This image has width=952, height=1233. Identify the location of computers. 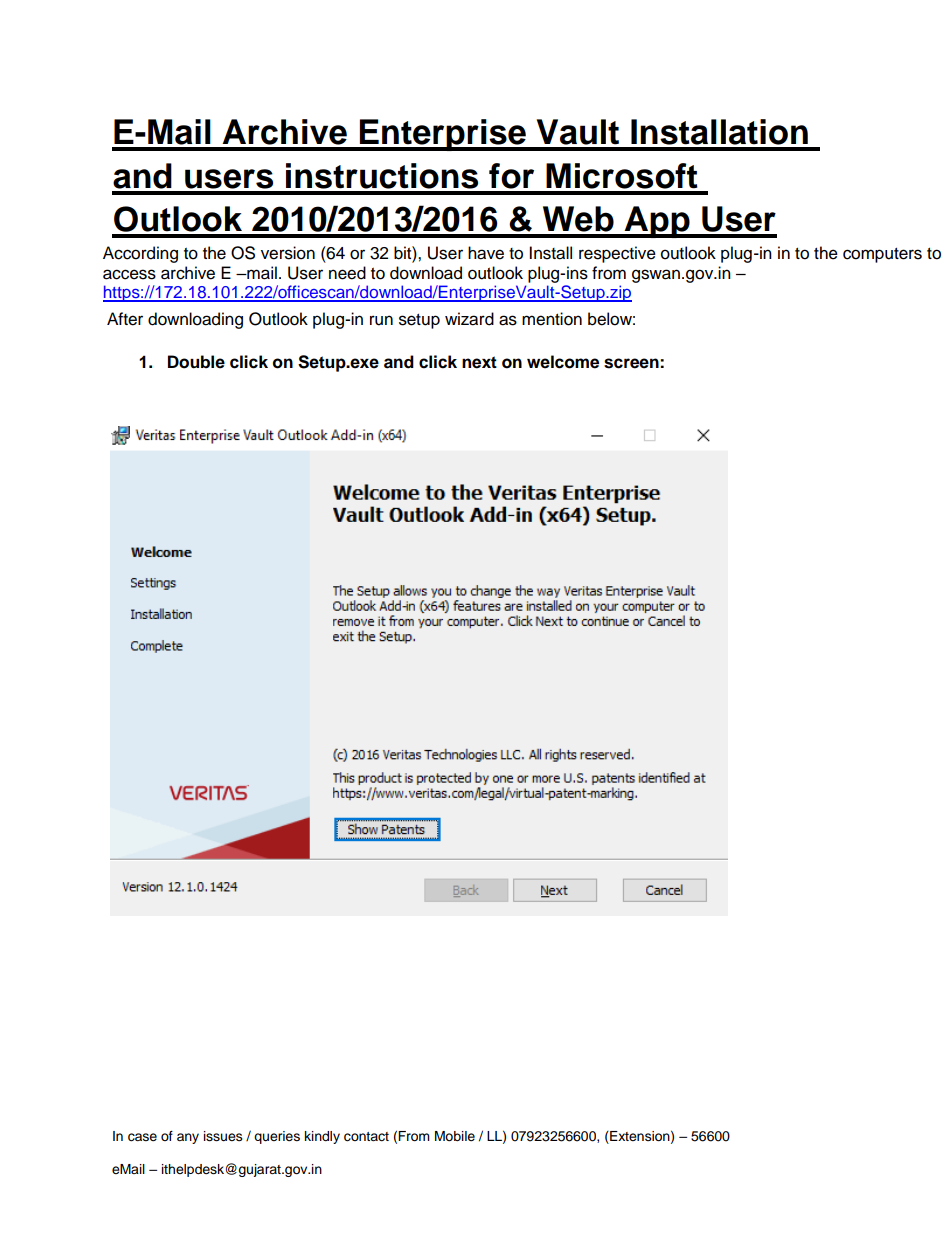
(882, 255).
